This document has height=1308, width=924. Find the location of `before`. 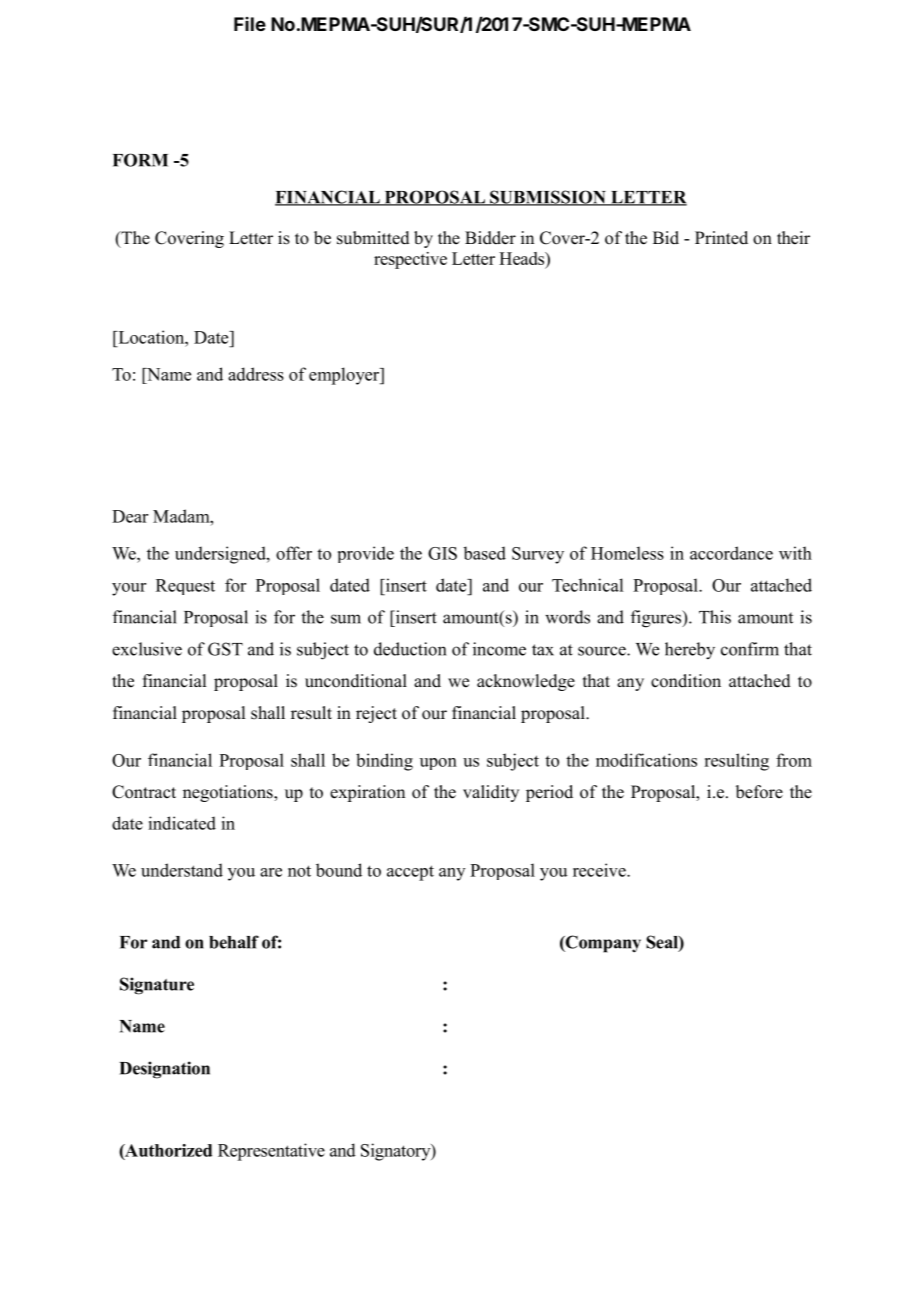

before is located at coordinates (759, 792).
